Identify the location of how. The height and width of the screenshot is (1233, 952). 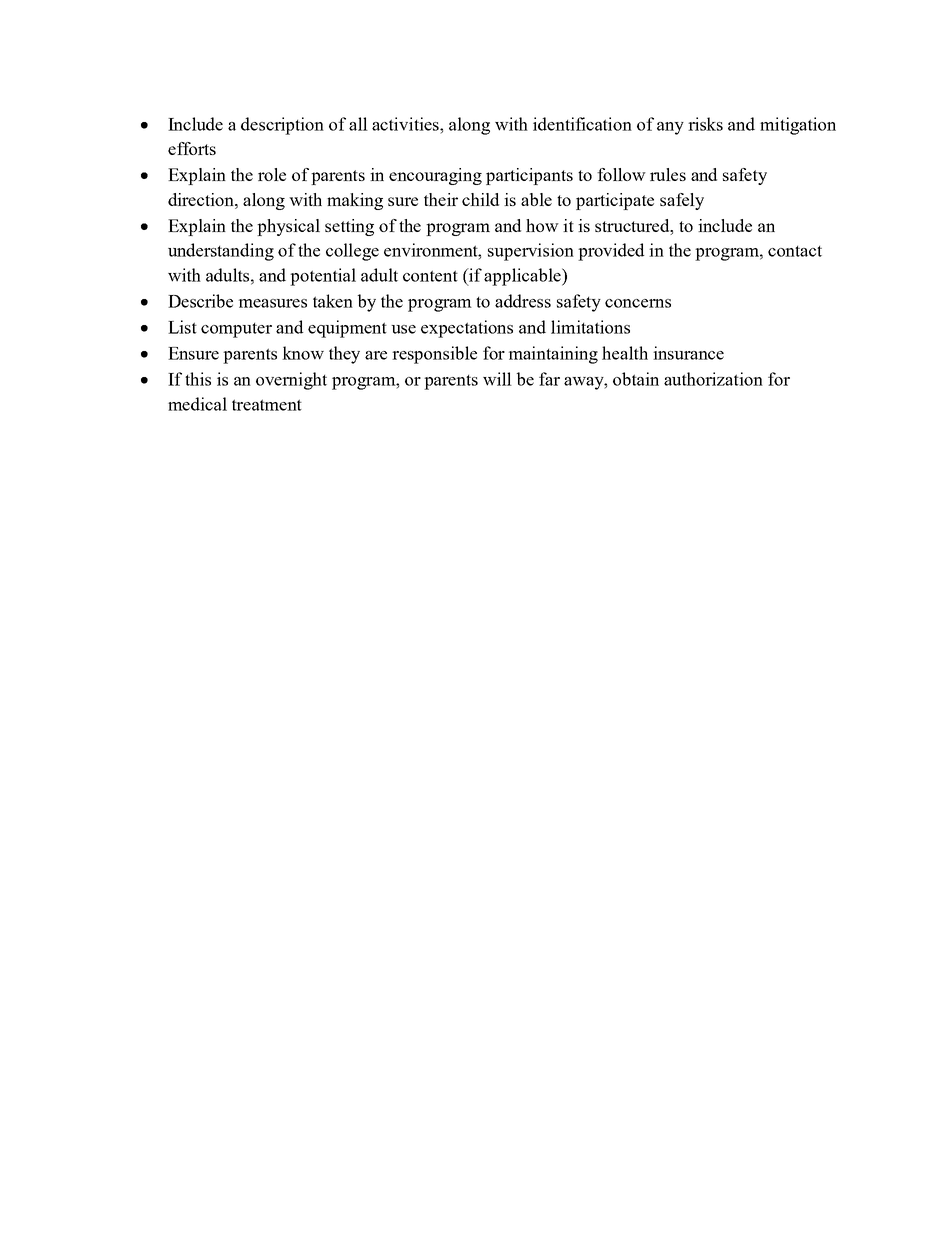
(542, 225).
